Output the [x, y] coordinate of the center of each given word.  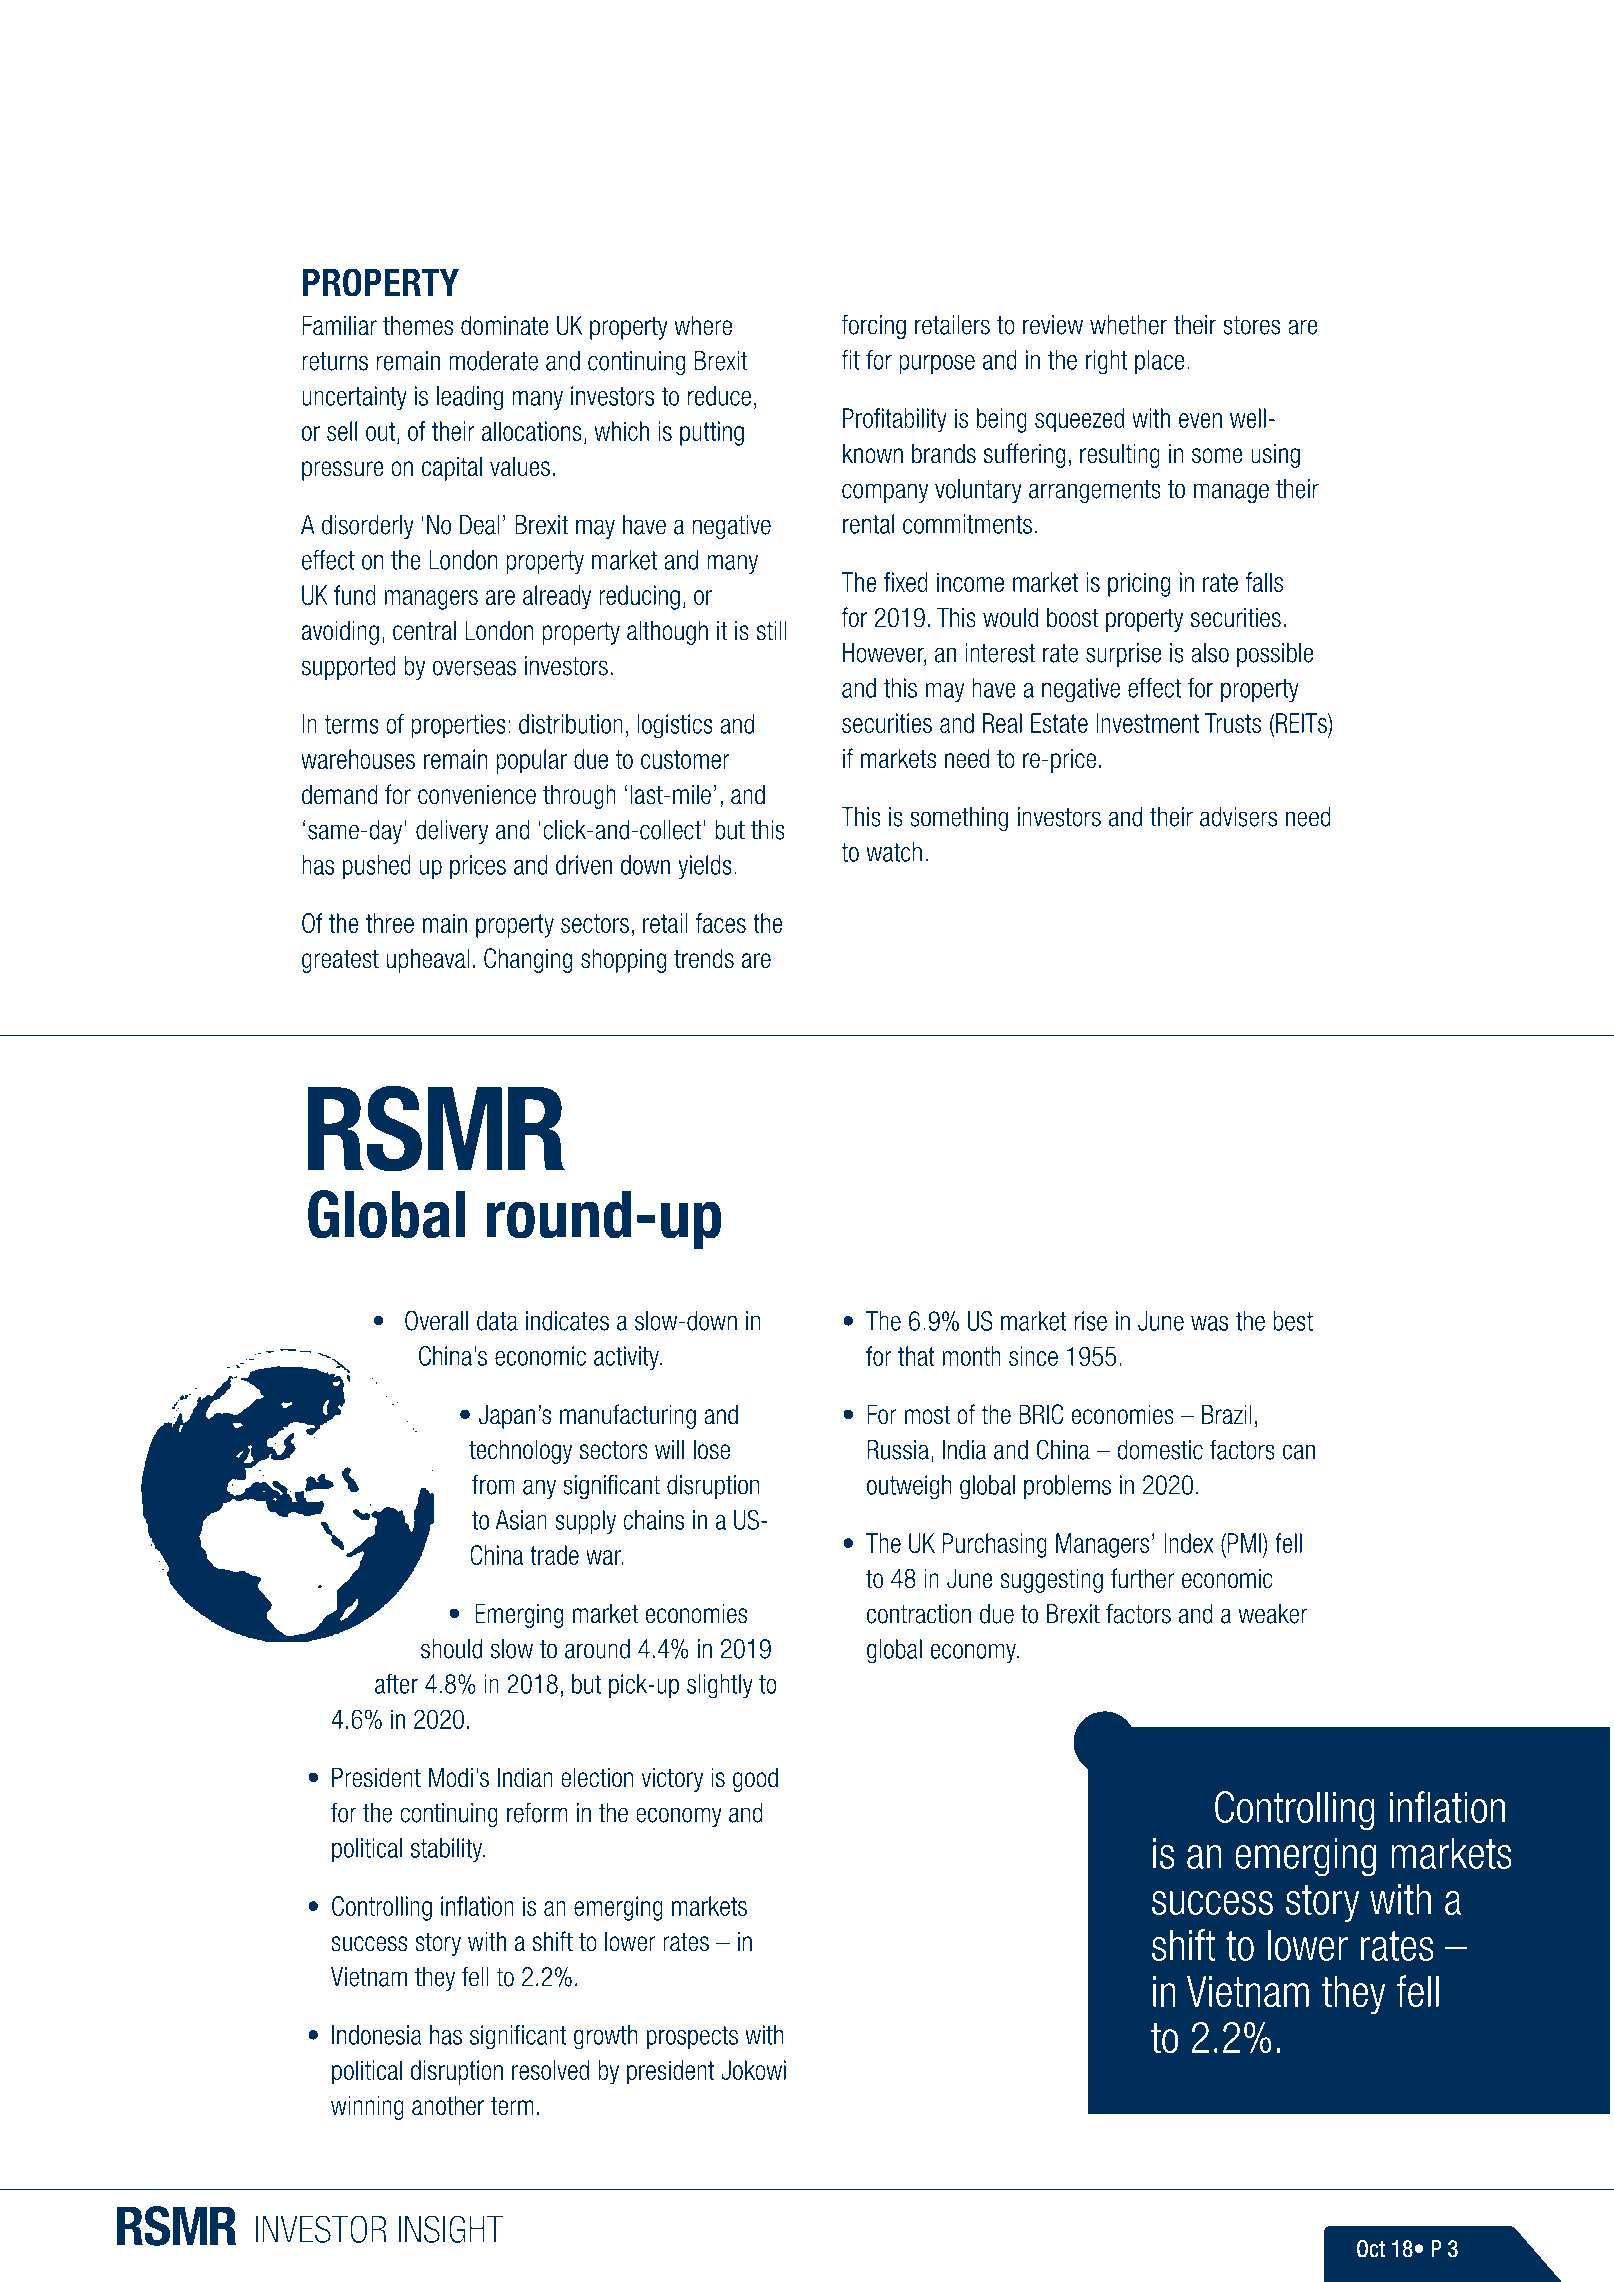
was [1209, 1323]
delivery [452, 832]
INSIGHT [450, 2229]
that [916, 1356]
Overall [436, 1320]
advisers [1238, 817]
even [1200, 420]
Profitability [895, 420]
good [755, 1779]
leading [470, 398]
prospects [692, 2038]
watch [894, 852]
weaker [1273, 1614]
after [396, 1684]
